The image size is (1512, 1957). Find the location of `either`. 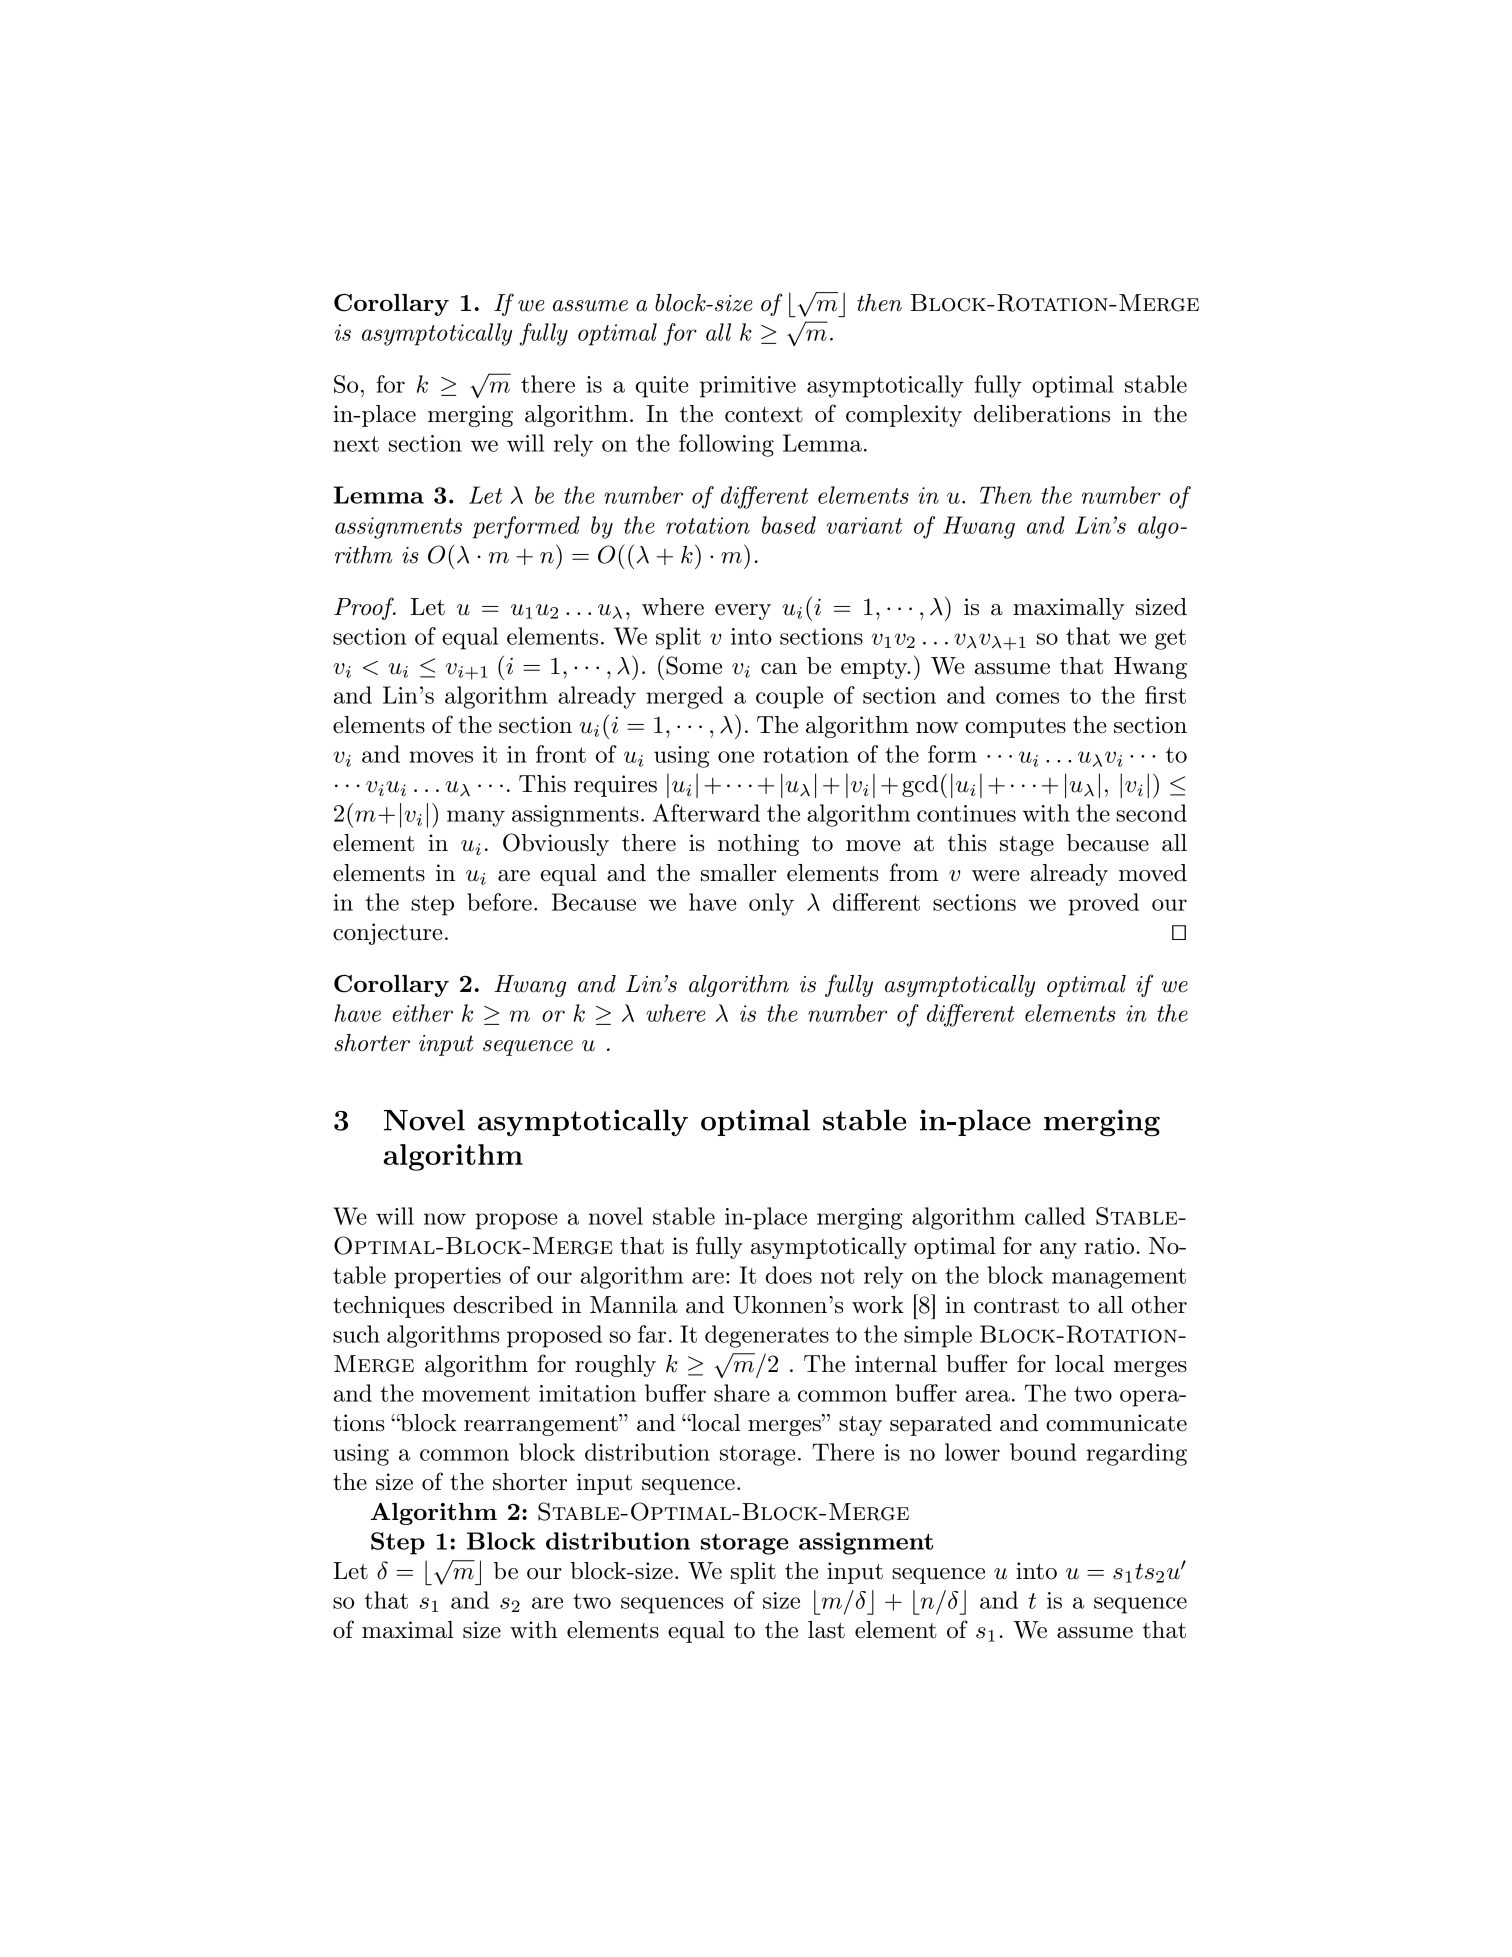

either is located at coordinates (422, 1013).
